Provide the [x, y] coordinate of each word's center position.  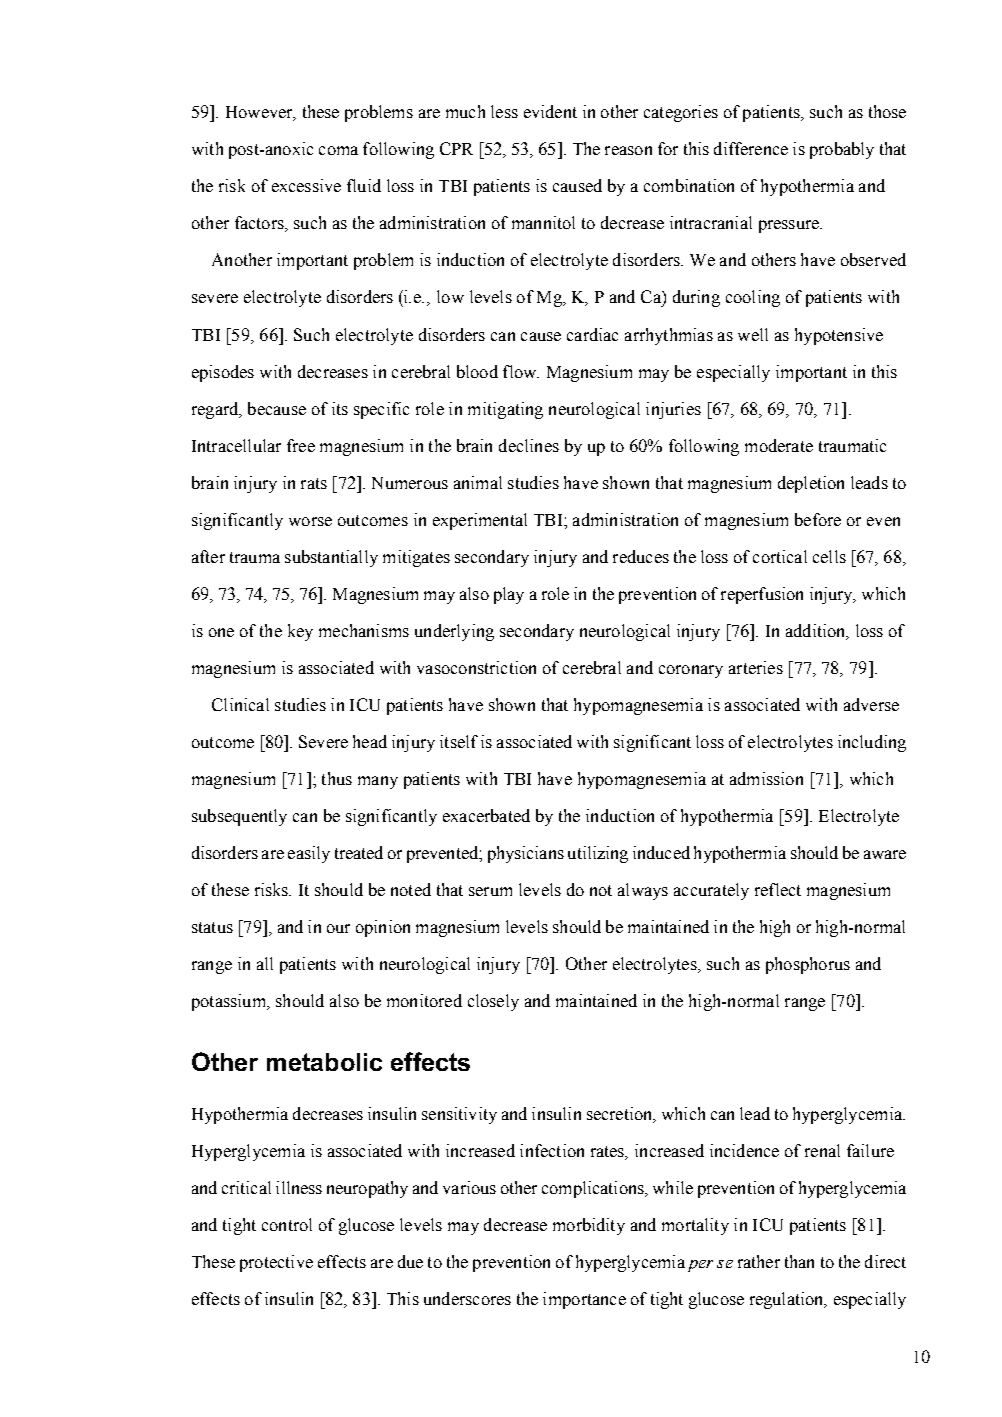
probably [842, 150]
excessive [306, 185]
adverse [871, 704]
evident [550, 111]
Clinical [240, 704]
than [799, 1261]
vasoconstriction [476, 667]
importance [584, 1300]
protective [276, 1263]
